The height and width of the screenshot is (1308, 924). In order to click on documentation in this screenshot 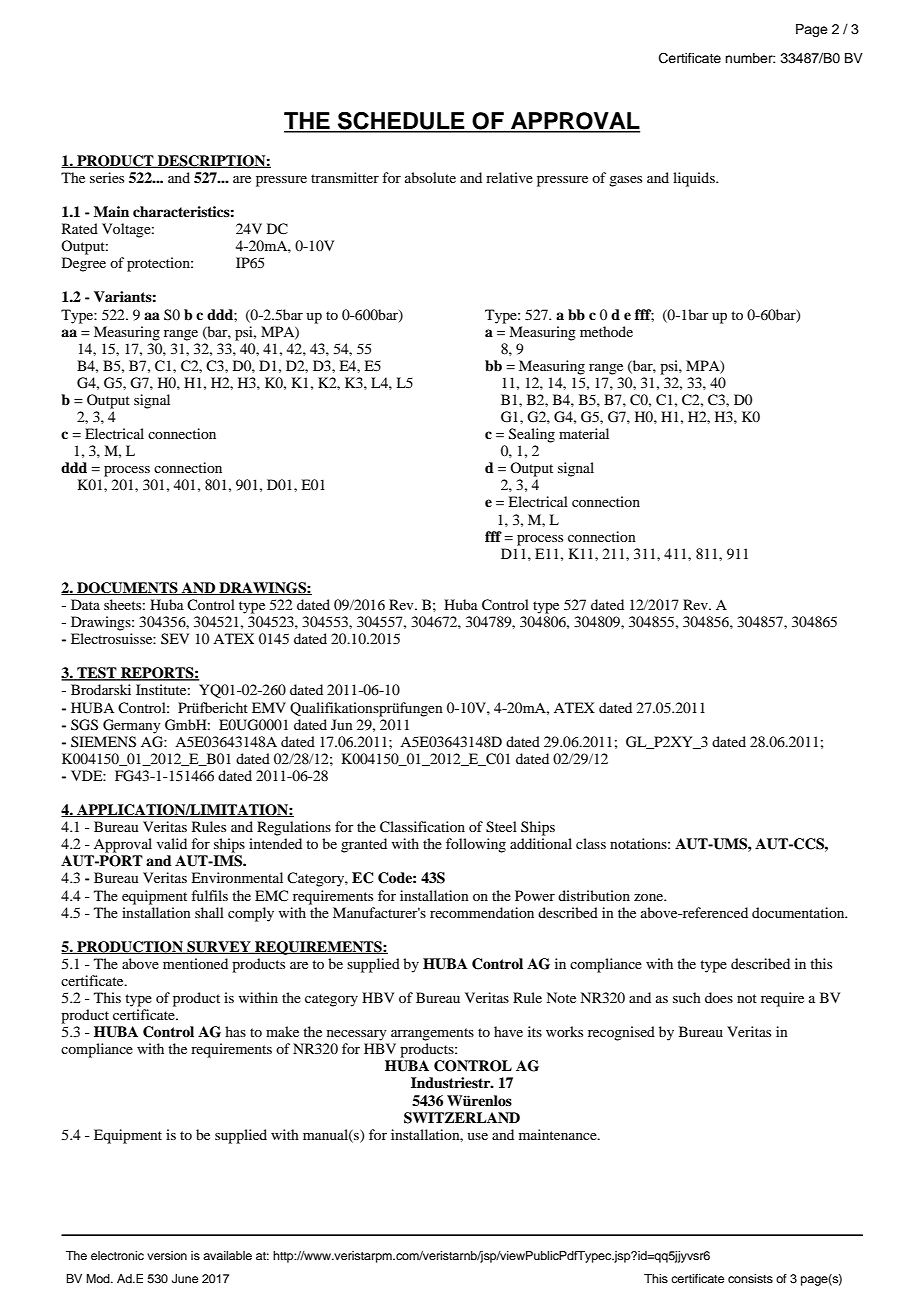, I will do `click(799, 912)`.
